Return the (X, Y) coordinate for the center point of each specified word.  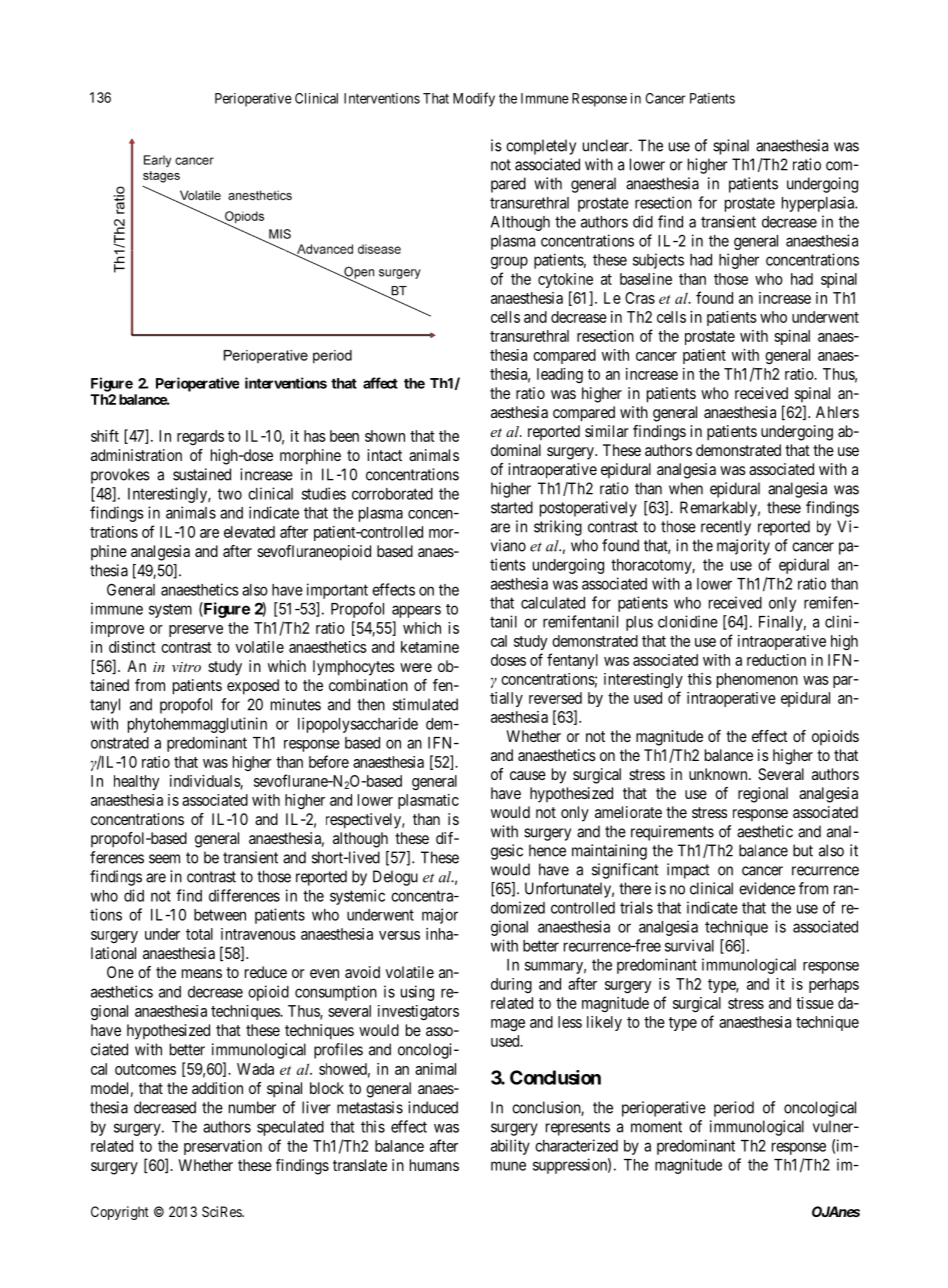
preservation (223, 1147)
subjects (658, 261)
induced (433, 1107)
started (512, 507)
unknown (719, 774)
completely (541, 147)
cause (528, 775)
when (686, 488)
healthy (136, 782)
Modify (474, 99)
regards (200, 437)
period (734, 1109)
